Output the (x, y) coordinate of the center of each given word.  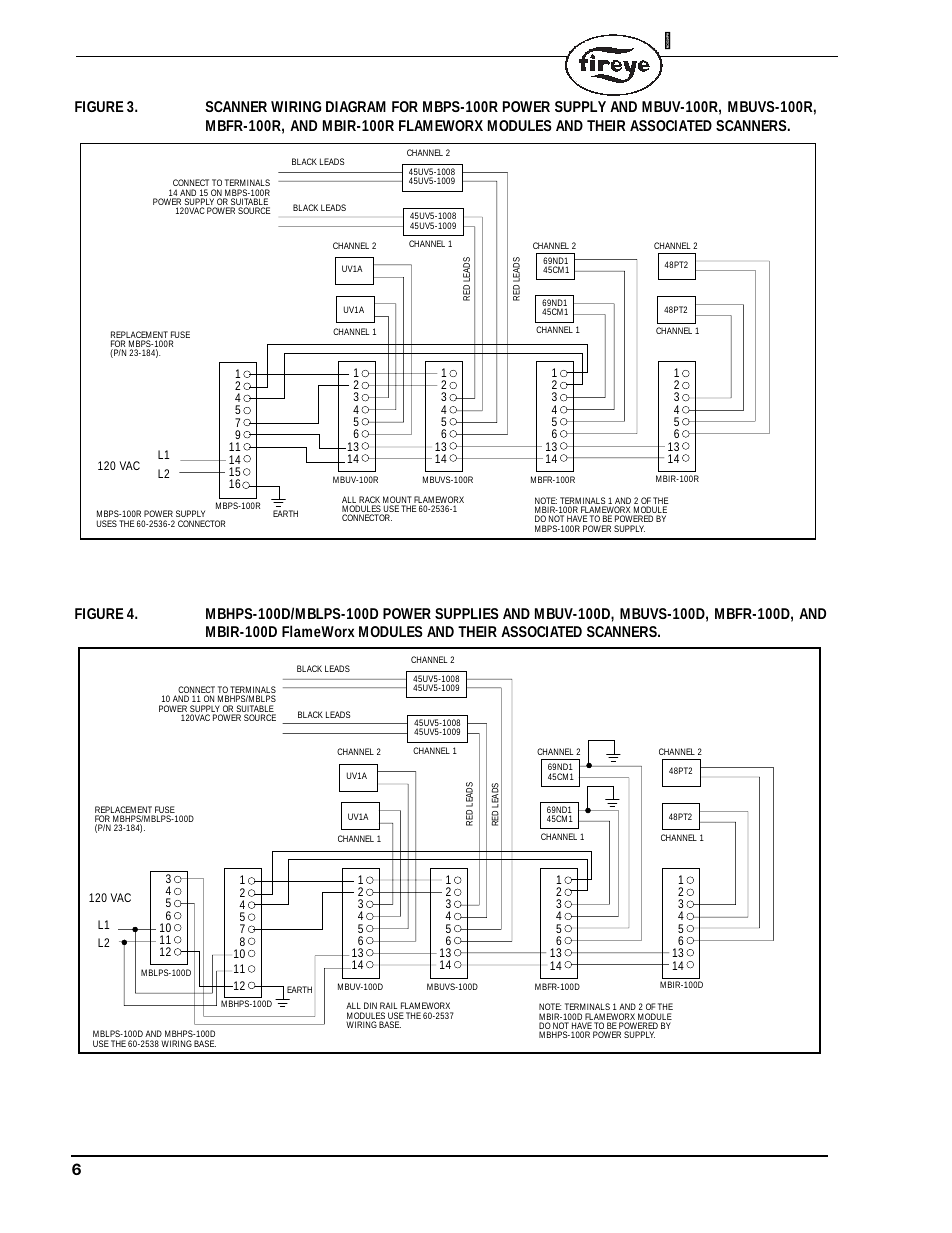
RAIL (388, 1005)
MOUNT (398, 501)
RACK (369, 501)
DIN (370, 1005)
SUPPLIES (467, 613)
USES (107, 523)
